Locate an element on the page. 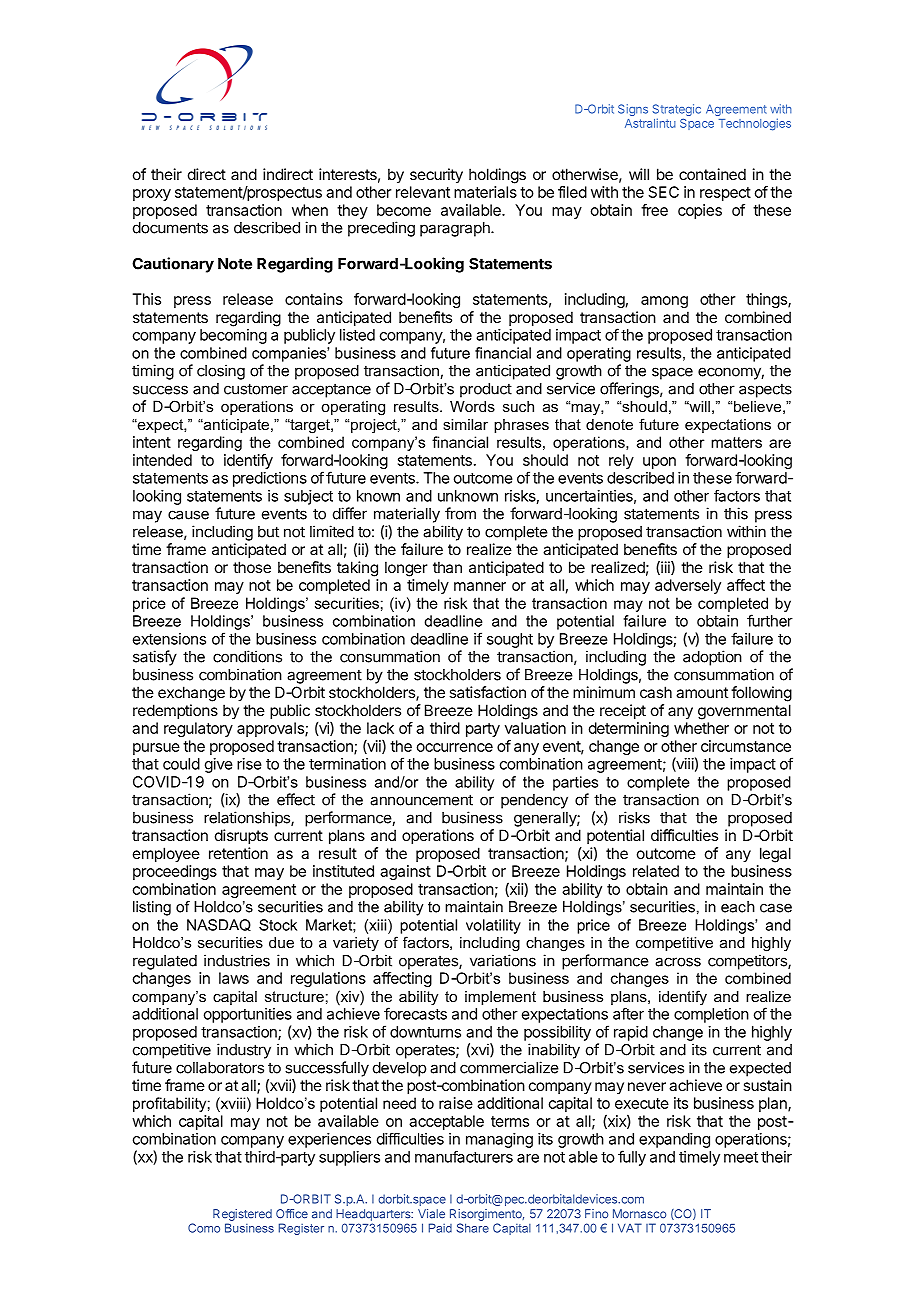 The width and height of the page is (924, 1308). proxy is located at coordinates (152, 195).
